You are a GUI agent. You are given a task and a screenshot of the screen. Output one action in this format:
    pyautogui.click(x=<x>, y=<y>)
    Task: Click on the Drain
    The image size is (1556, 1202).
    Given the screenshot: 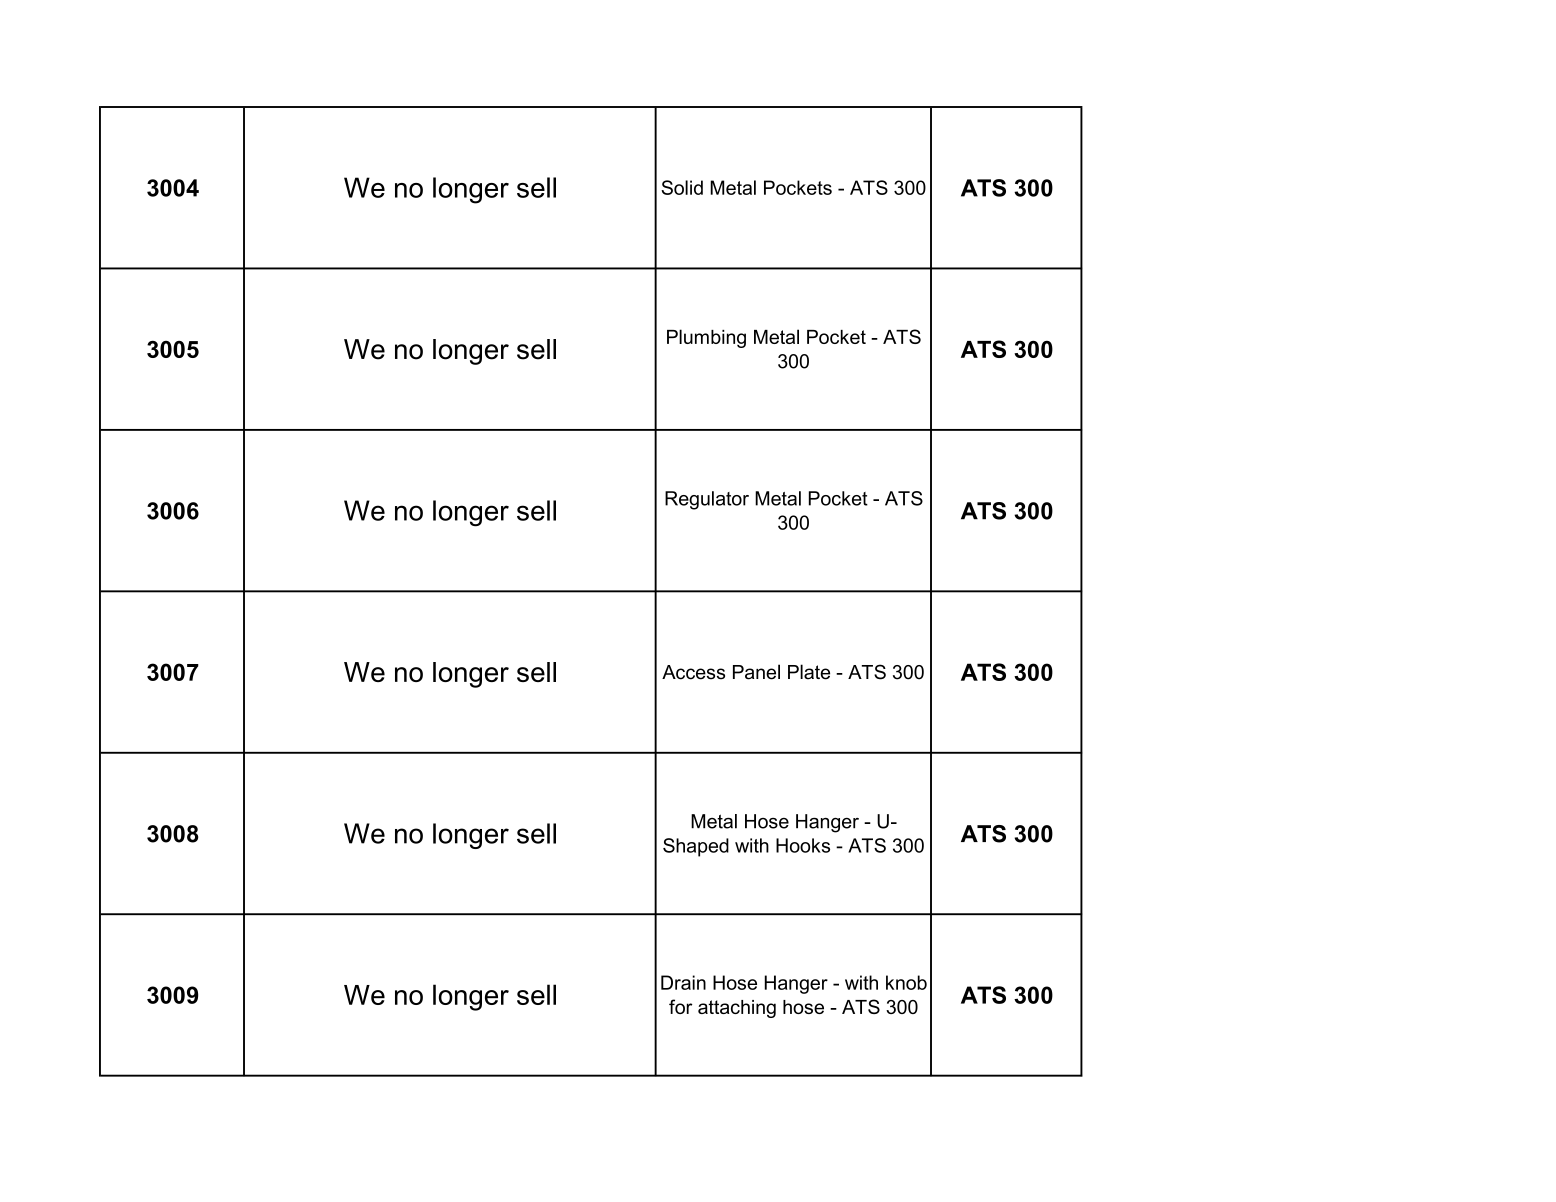 What is the action you would take?
    pyautogui.click(x=683, y=982)
